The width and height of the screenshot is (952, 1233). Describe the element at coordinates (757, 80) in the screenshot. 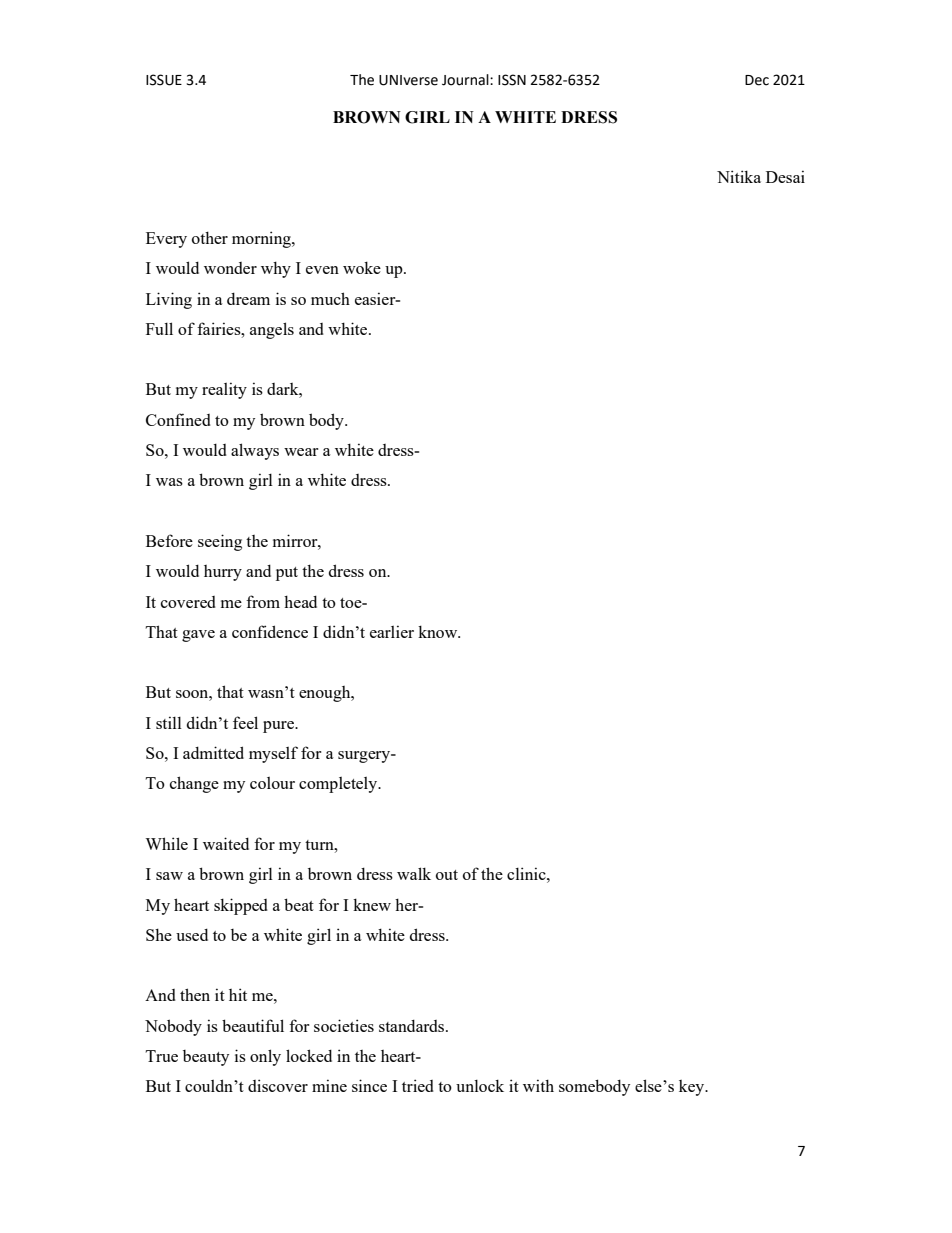

I see `Dec` at that location.
